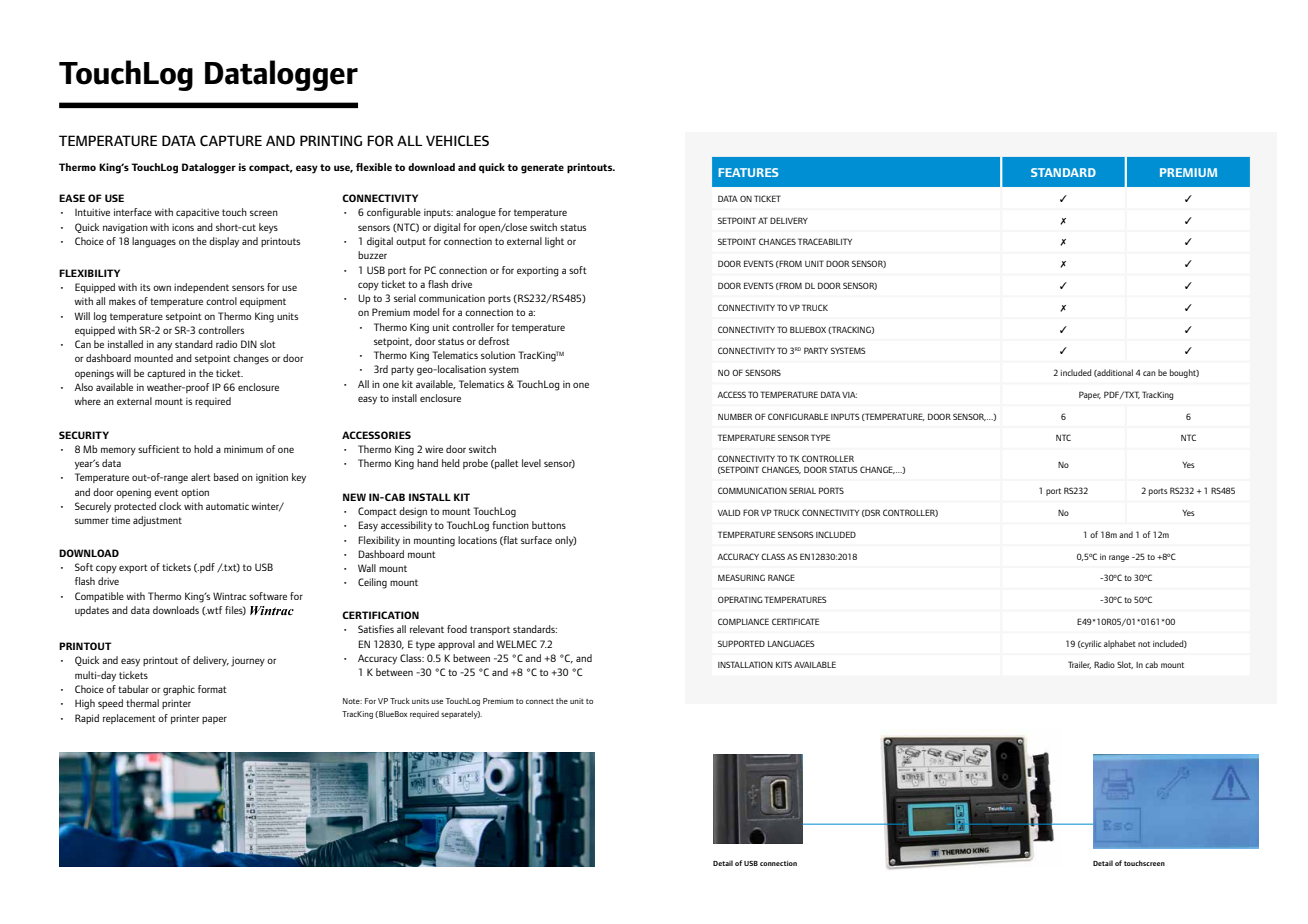 The image size is (1308, 924). What do you see at coordinates (494, 341) in the document?
I see `defrost` at bounding box center [494, 341].
